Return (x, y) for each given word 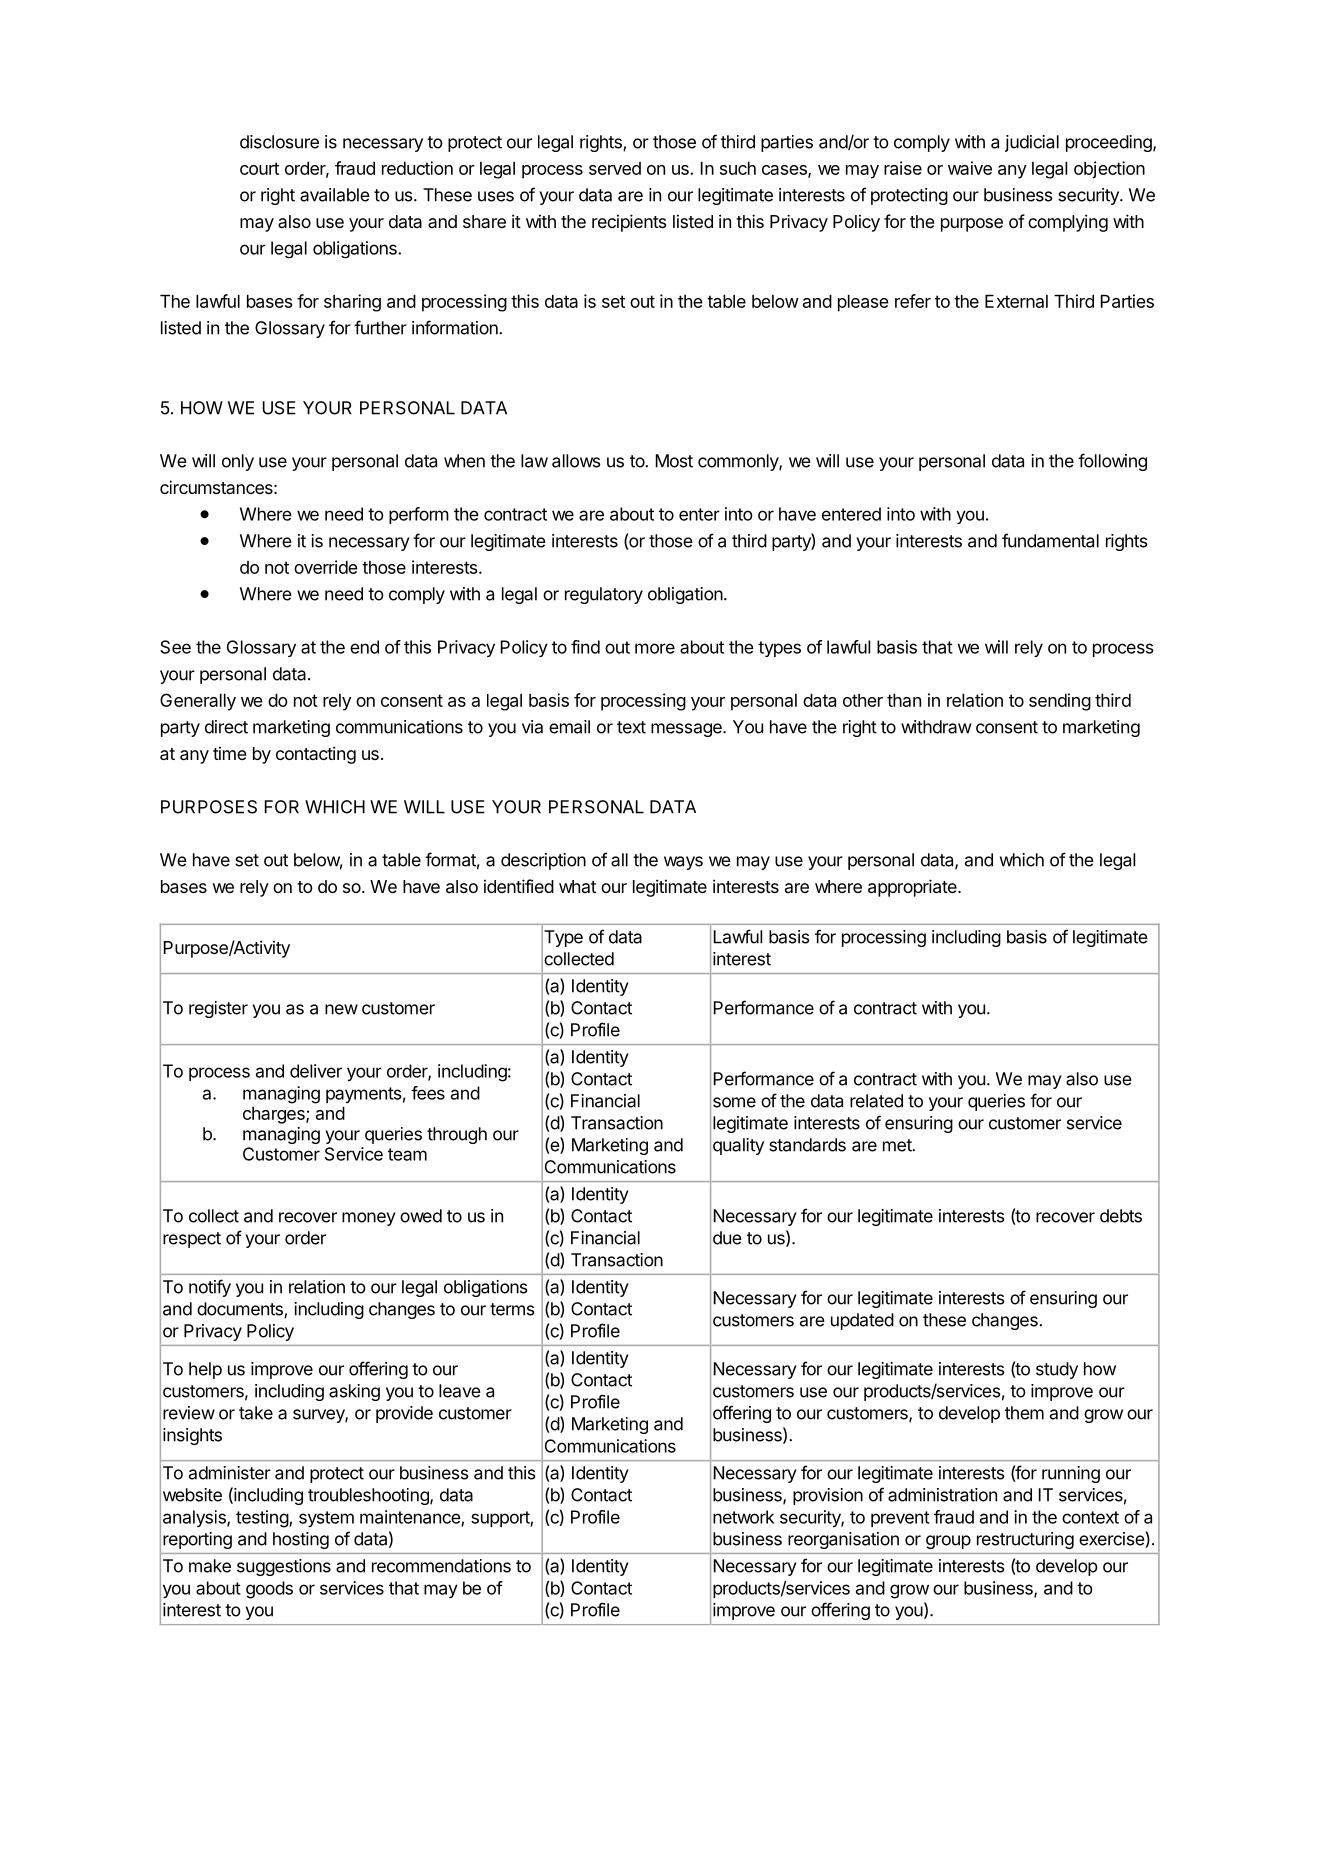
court (259, 168)
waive (970, 168)
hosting (301, 1540)
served (615, 168)
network (743, 1517)
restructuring (1025, 1540)
